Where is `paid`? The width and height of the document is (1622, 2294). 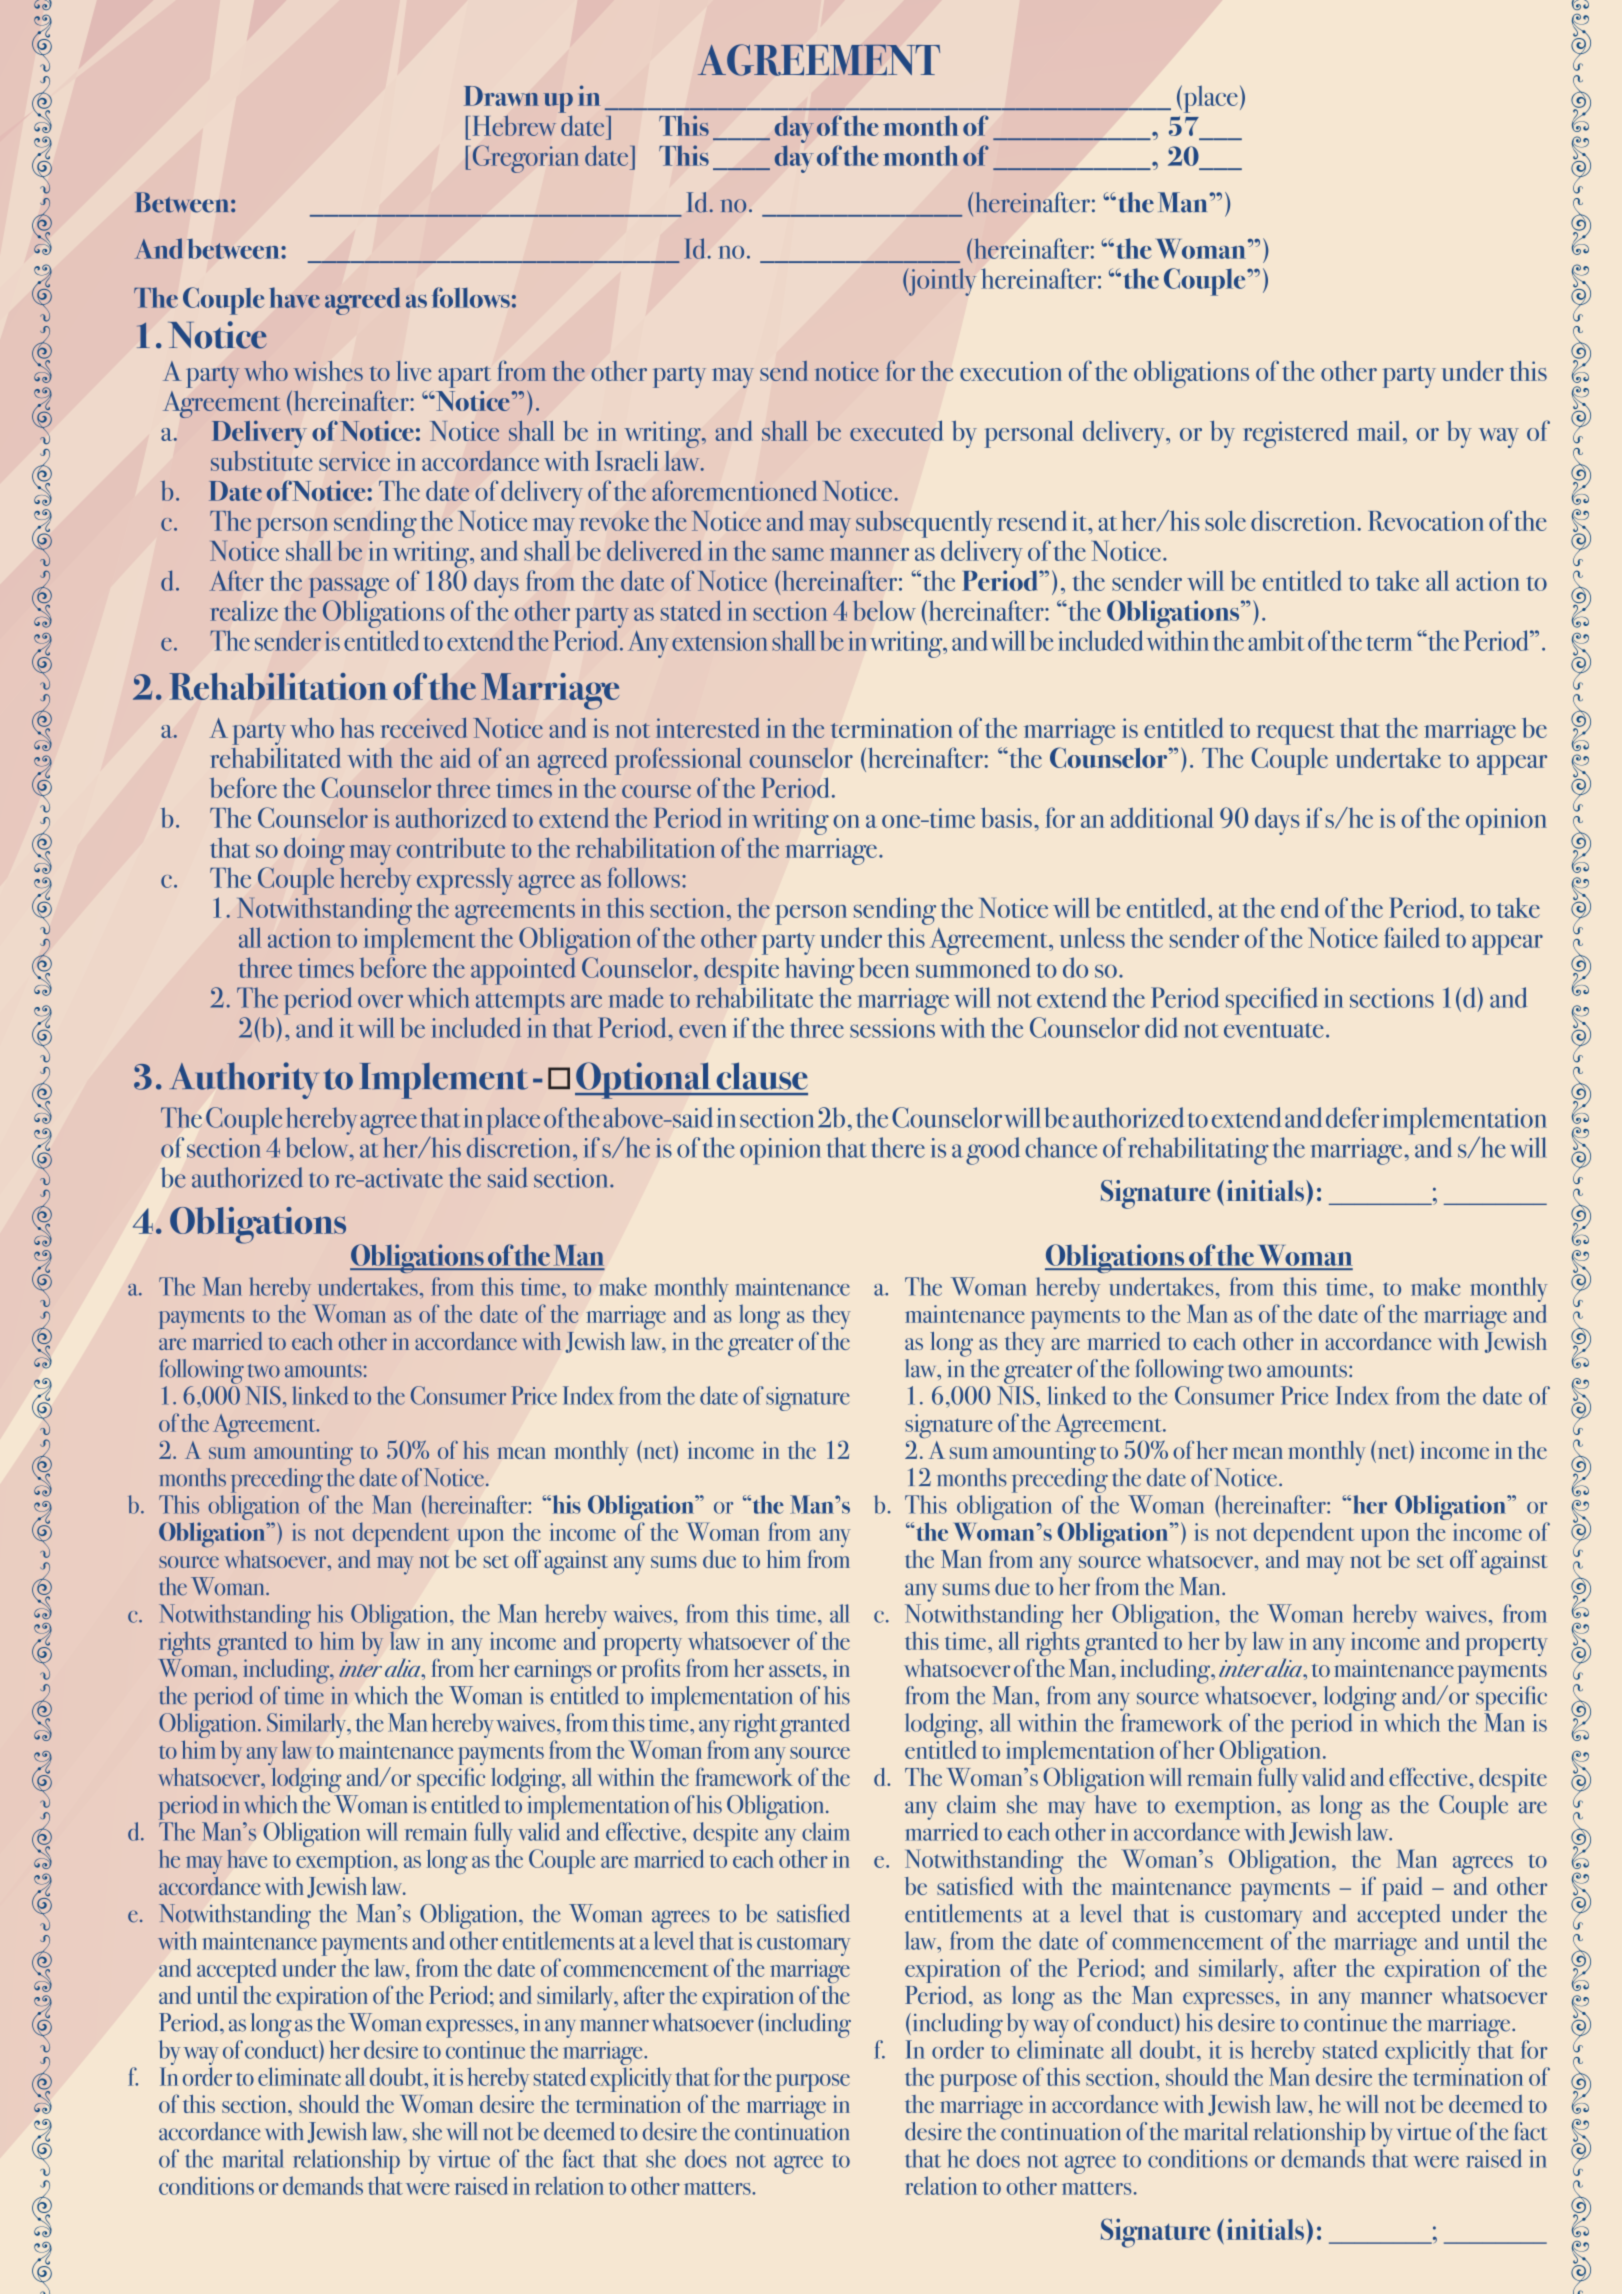
paid is located at coordinates (1402, 1889).
